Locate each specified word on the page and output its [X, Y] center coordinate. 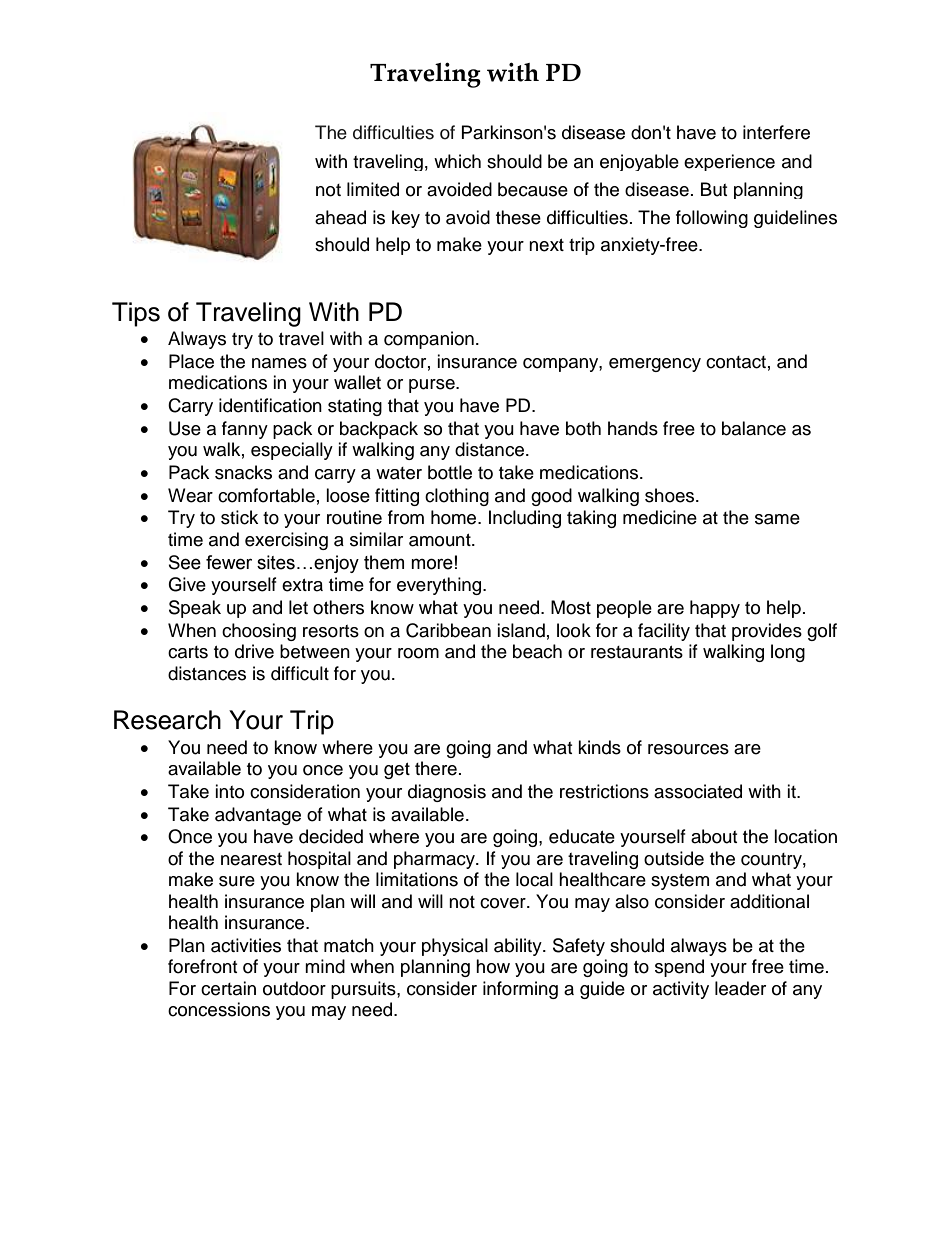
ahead [340, 217]
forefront [202, 966]
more [432, 564]
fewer [229, 562]
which [457, 161]
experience [729, 162]
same [777, 519]
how [493, 966]
